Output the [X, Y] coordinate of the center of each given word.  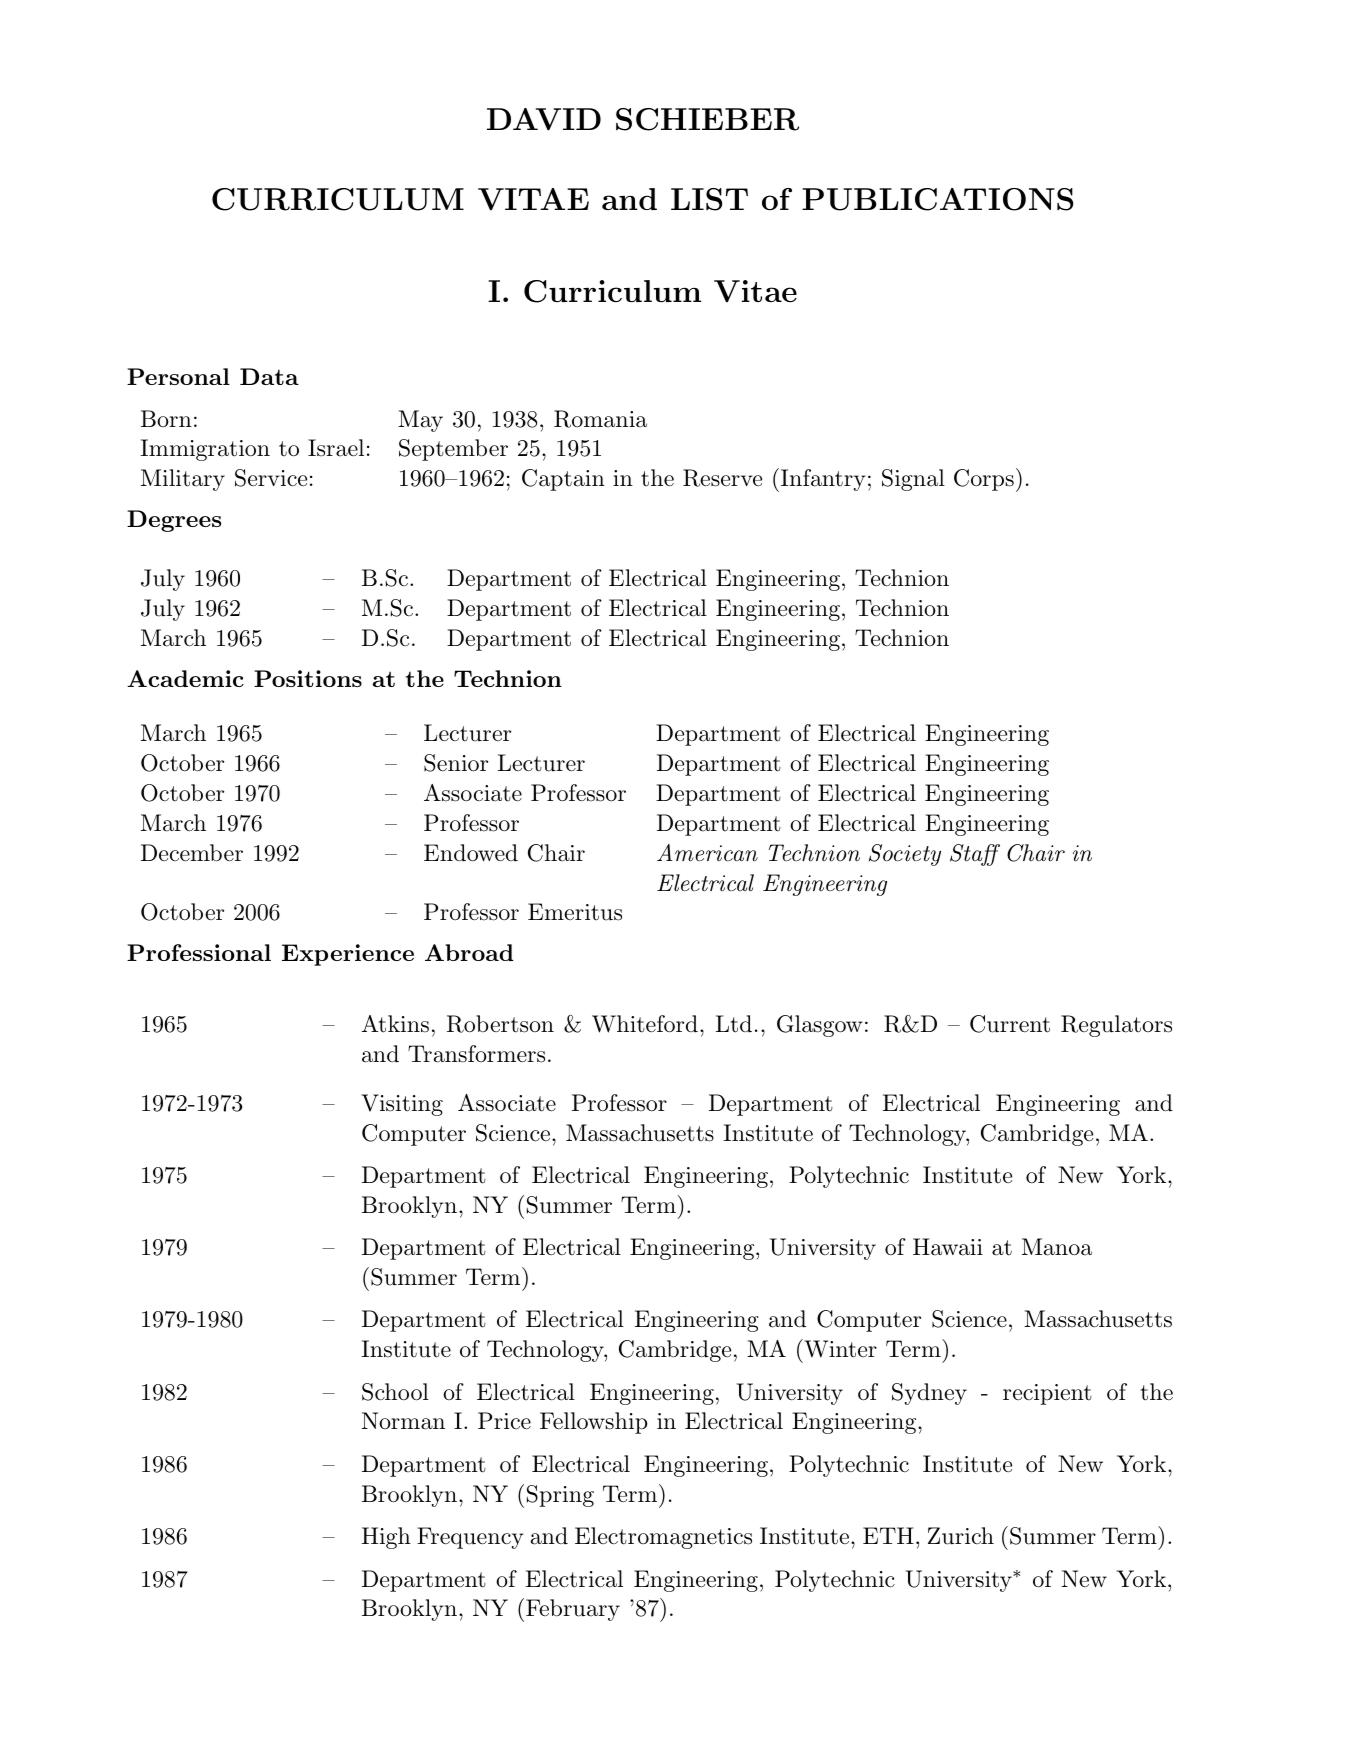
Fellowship [594, 1423]
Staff [975, 855]
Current [1010, 1024]
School [395, 1392]
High [386, 1538]
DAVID [544, 119]
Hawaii [948, 1247]
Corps [984, 480]
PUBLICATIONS [938, 199]
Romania [600, 419]
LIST [709, 199]
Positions [308, 678]
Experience [348, 955]
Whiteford [645, 1024]
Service [271, 478]
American [707, 853]
